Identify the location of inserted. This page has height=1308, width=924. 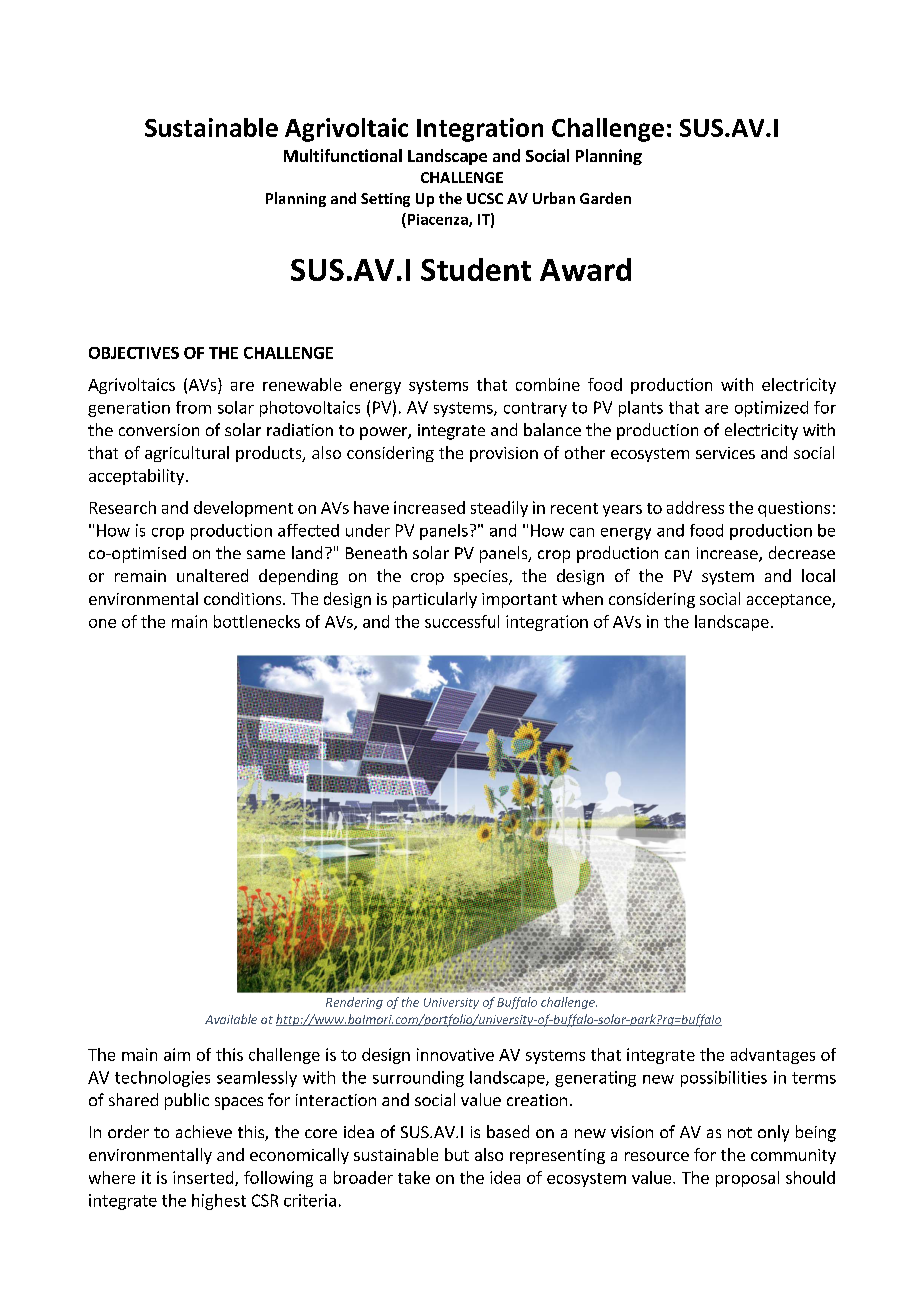
(204, 1178).
